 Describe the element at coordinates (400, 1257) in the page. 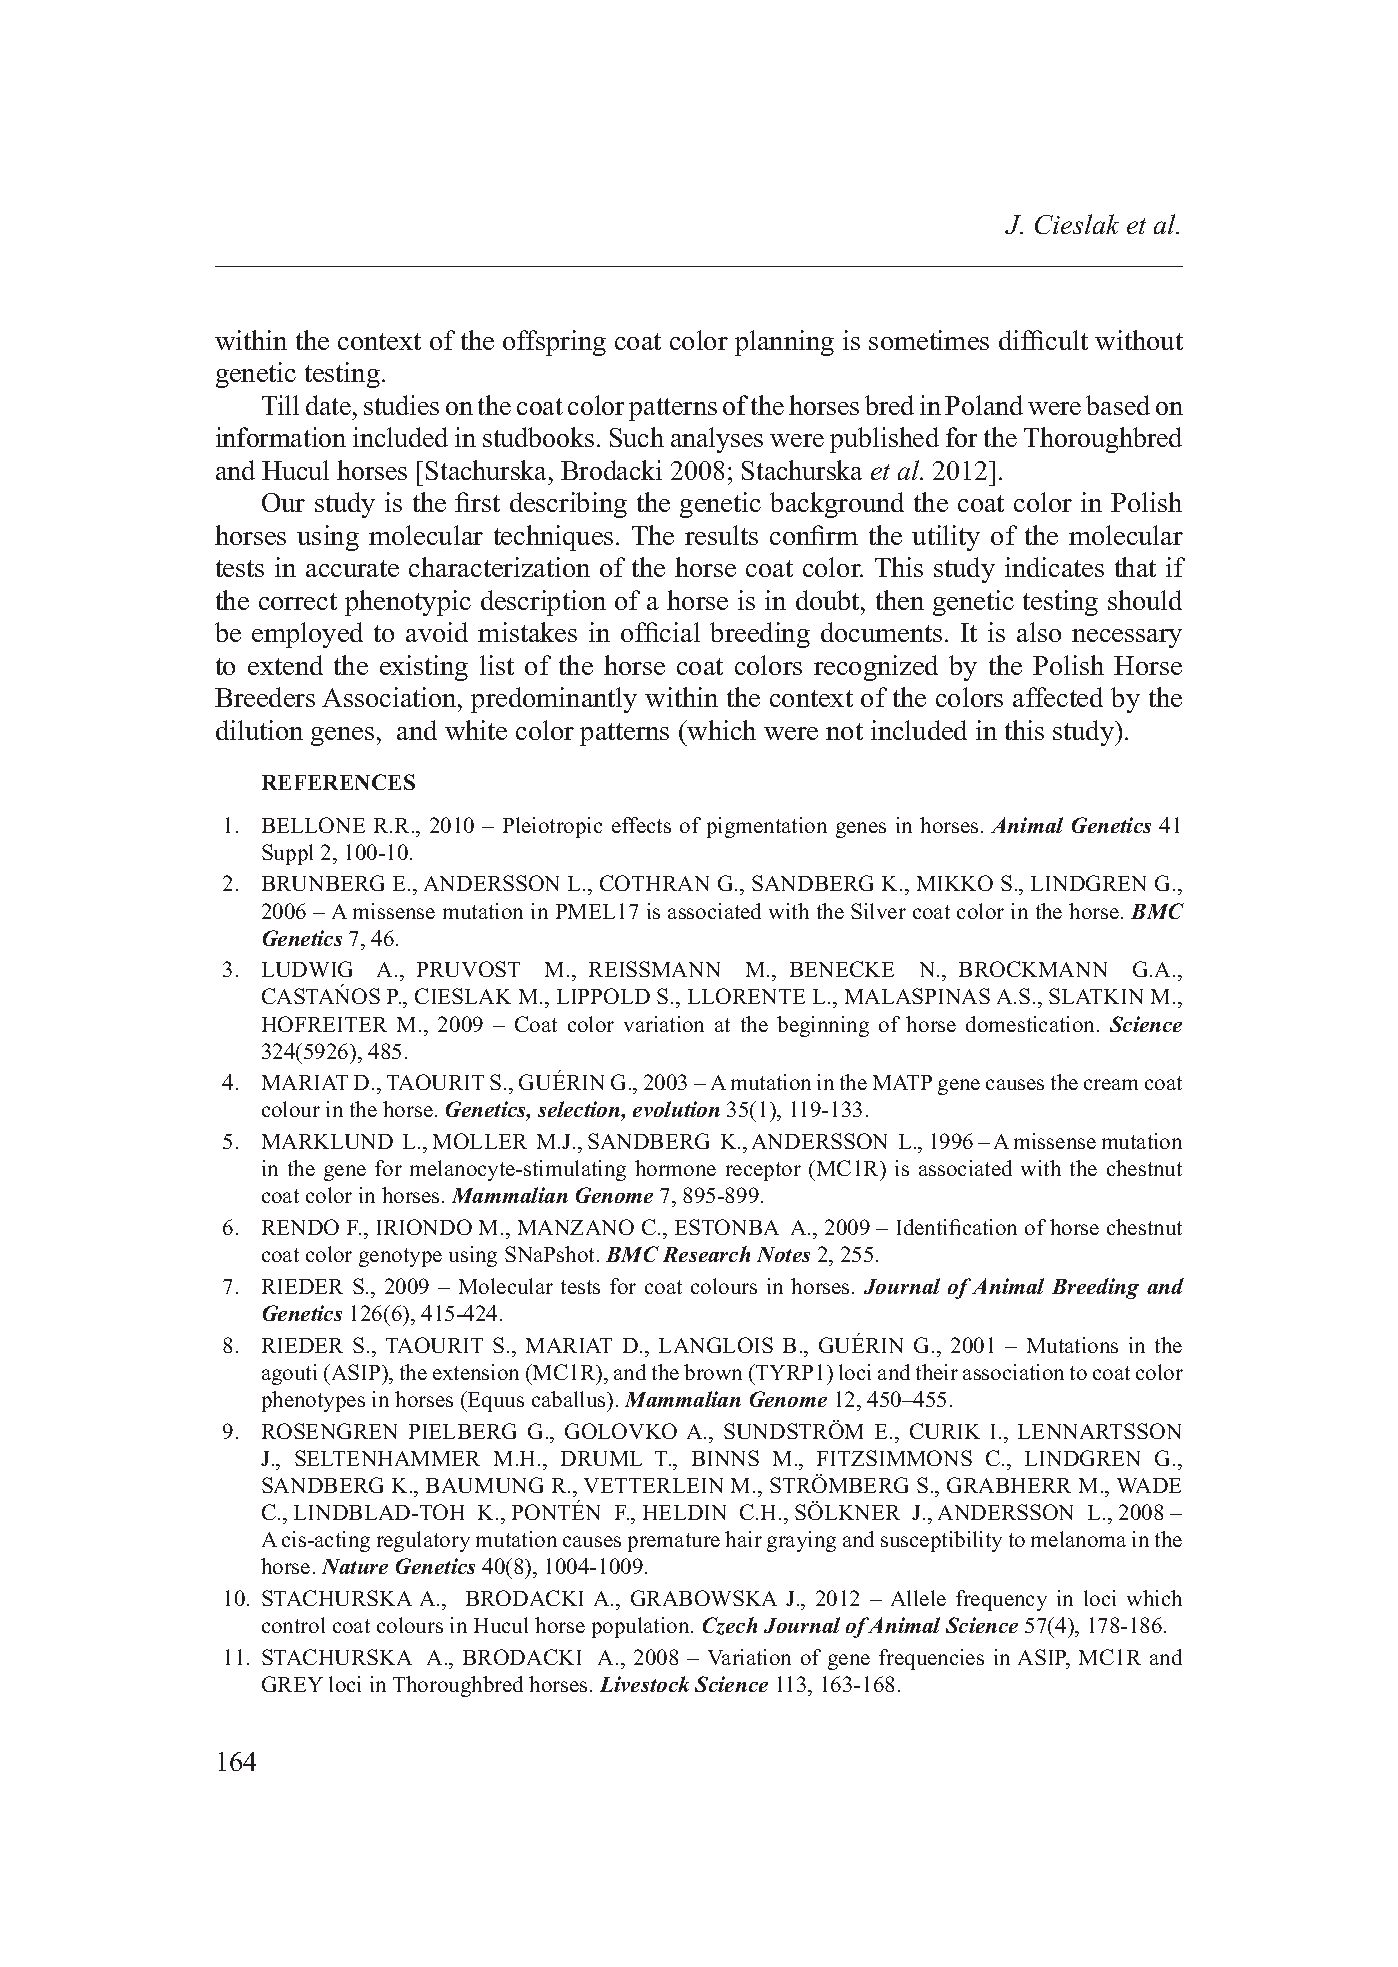

I see `genotype` at that location.
